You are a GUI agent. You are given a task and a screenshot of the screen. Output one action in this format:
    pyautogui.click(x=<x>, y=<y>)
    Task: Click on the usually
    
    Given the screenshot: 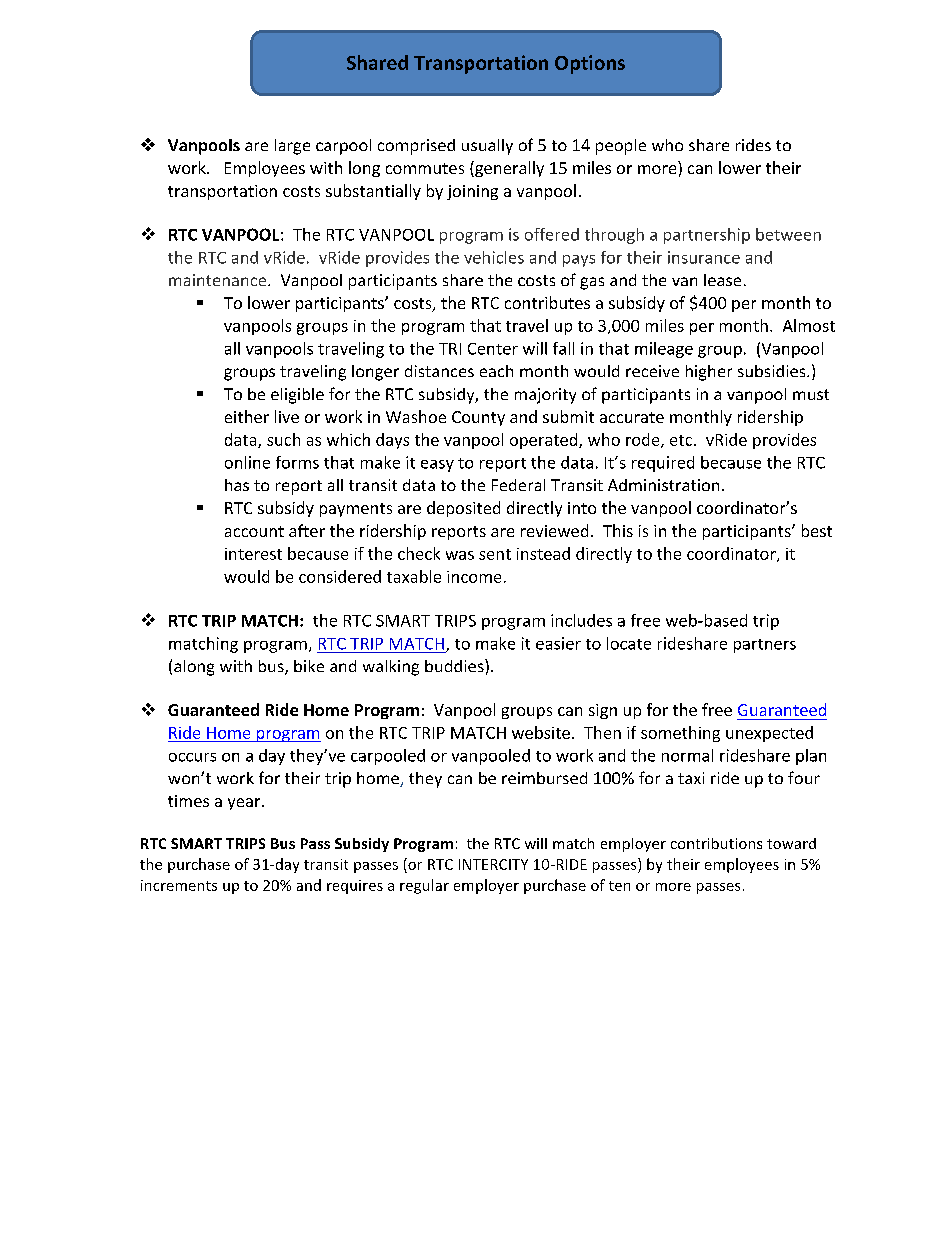 What is the action you would take?
    pyautogui.click(x=487, y=147)
